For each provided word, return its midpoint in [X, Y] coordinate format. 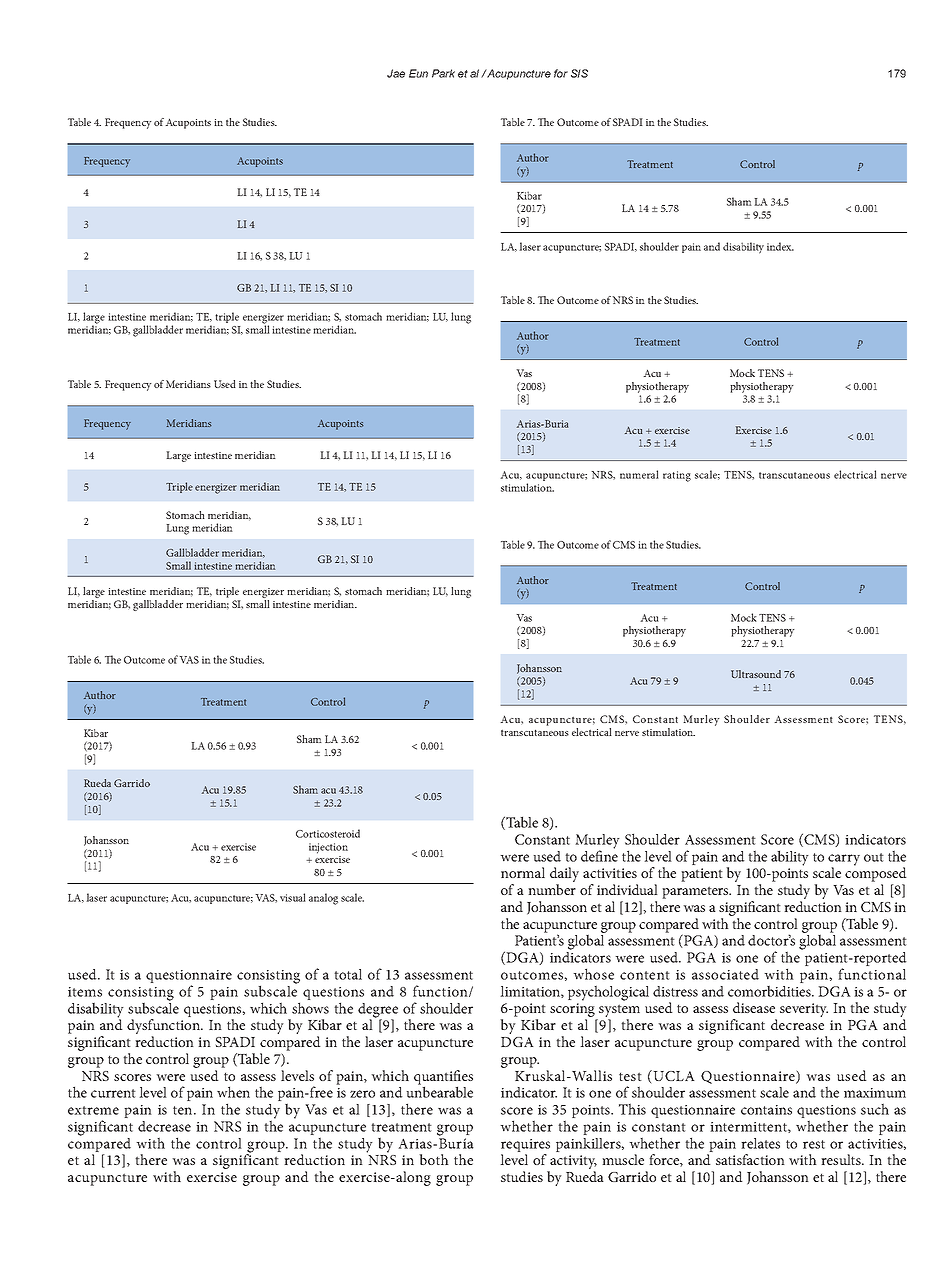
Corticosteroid [328, 833]
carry [844, 861]
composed [876, 875]
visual [293, 897]
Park [443, 73]
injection [328, 848]
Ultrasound [756, 674]
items [85, 992]
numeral [639, 474]
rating [677, 476]
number [552, 889]
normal [523, 872]
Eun [418, 73]
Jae [396, 73]
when [233, 1092]
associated [725, 974]
